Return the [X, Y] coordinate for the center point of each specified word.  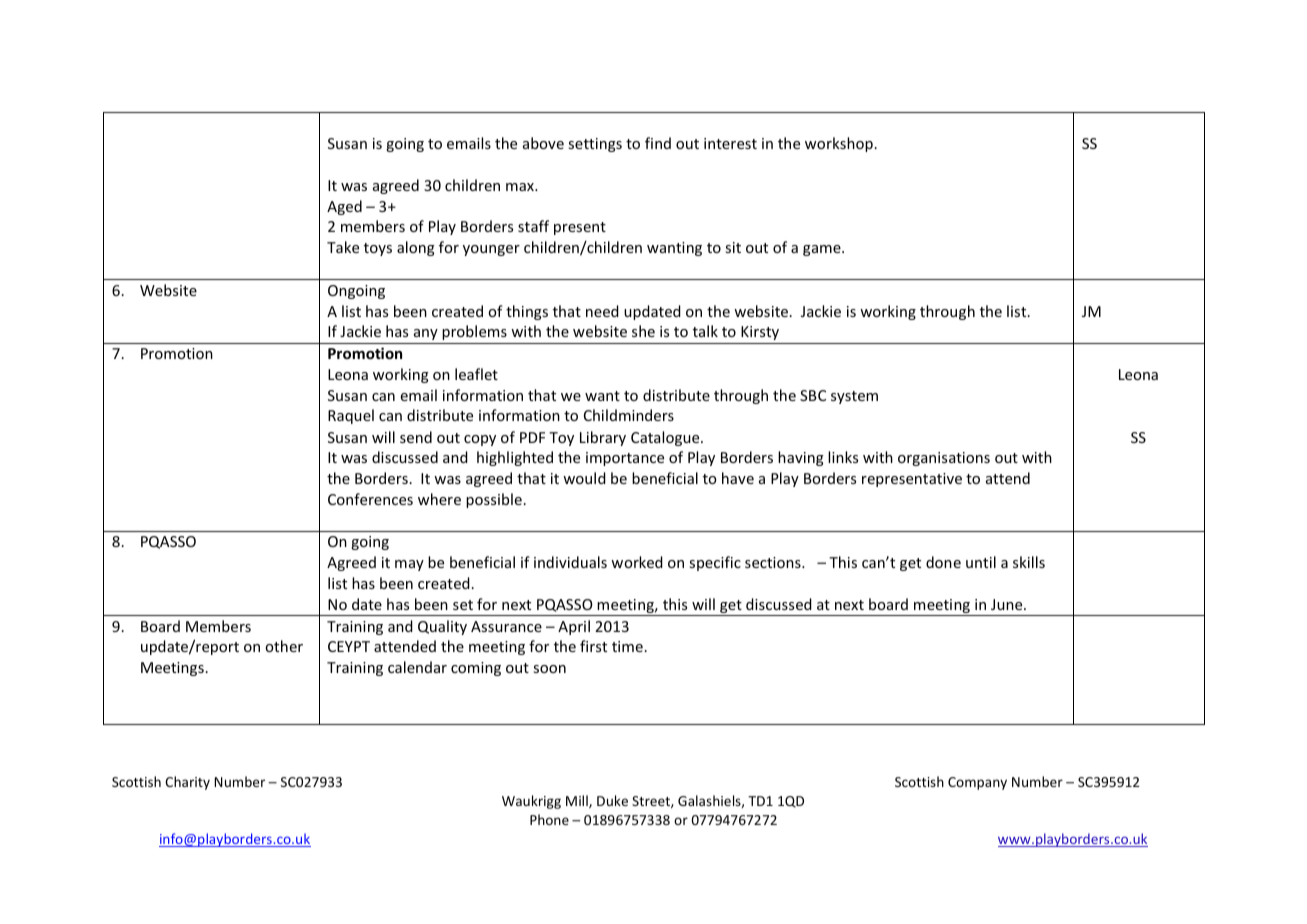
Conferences [370, 499]
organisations [944, 459]
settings [595, 145]
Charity [187, 783]
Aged [344, 207]
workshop [839, 144]
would [584, 478]
